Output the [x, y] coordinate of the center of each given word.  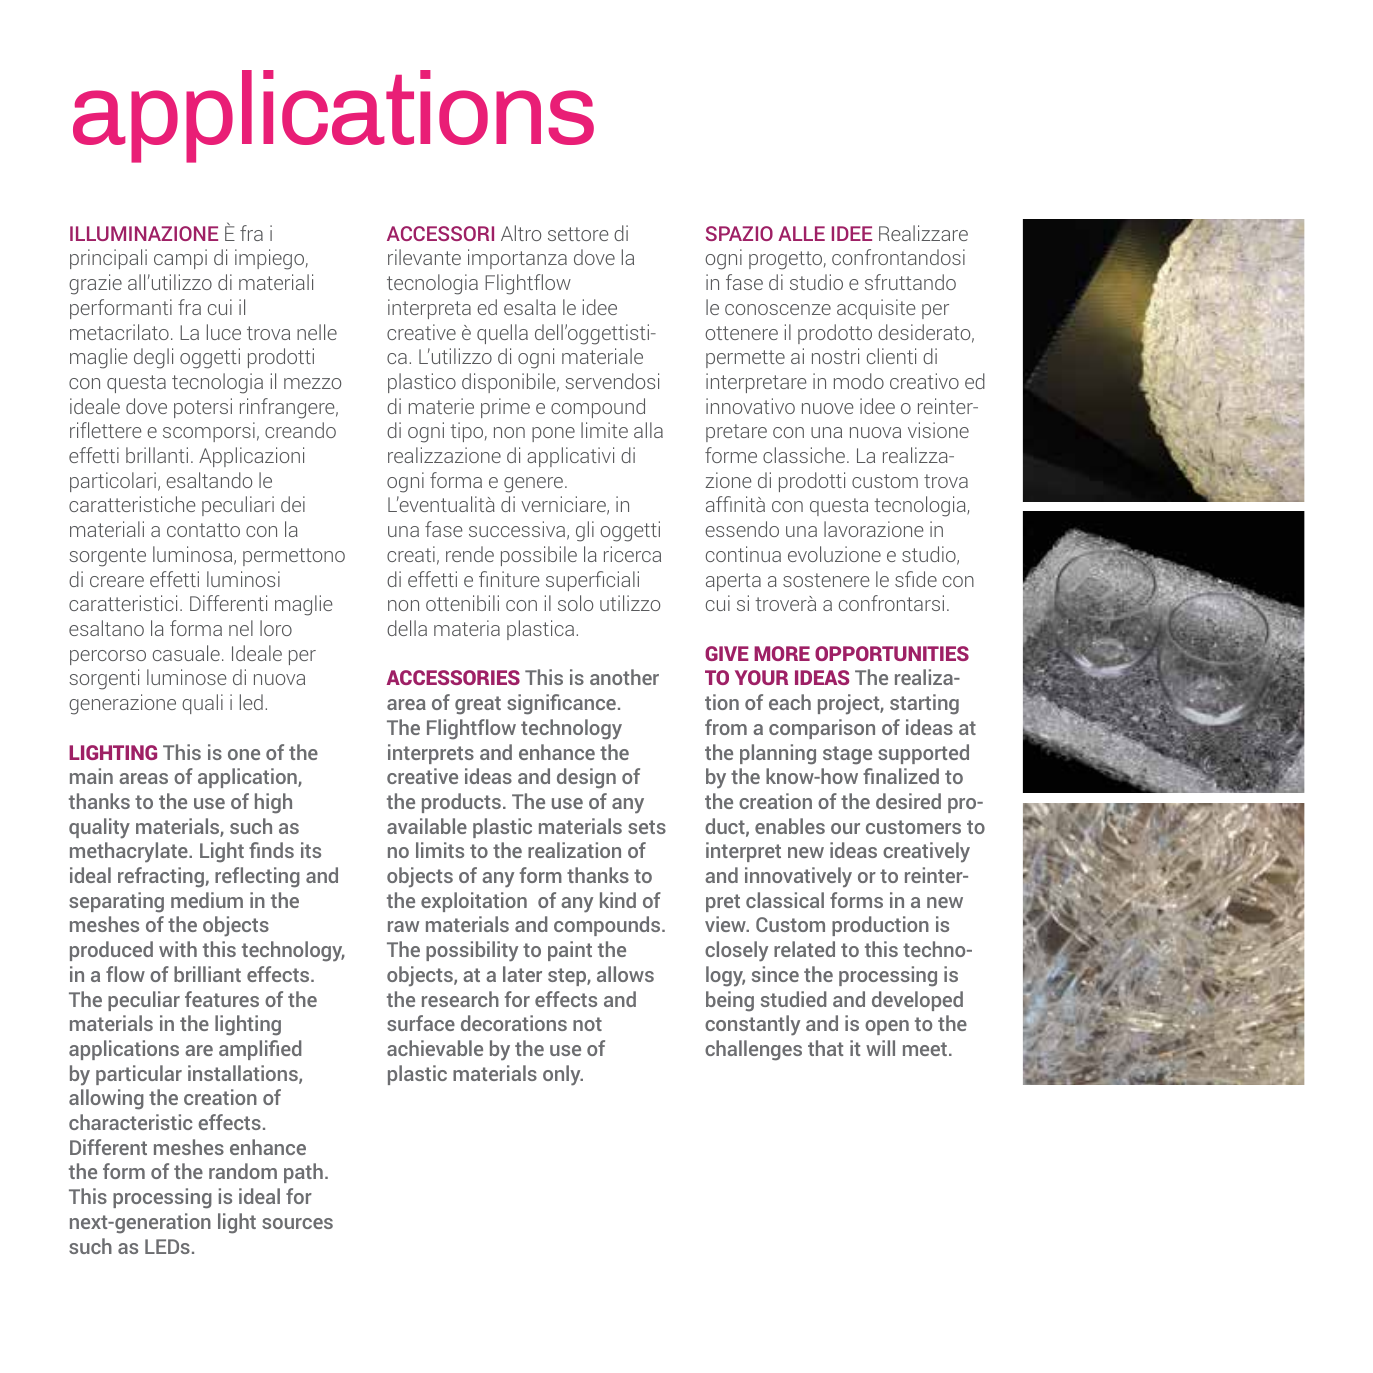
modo [859, 381]
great [478, 705]
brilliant [207, 974]
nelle [317, 332]
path [303, 1173]
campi [180, 259]
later [522, 974]
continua [743, 554]
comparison [822, 729]
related [804, 949]
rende [470, 554]
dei [293, 504]
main [91, 776]
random [243, 1171]
